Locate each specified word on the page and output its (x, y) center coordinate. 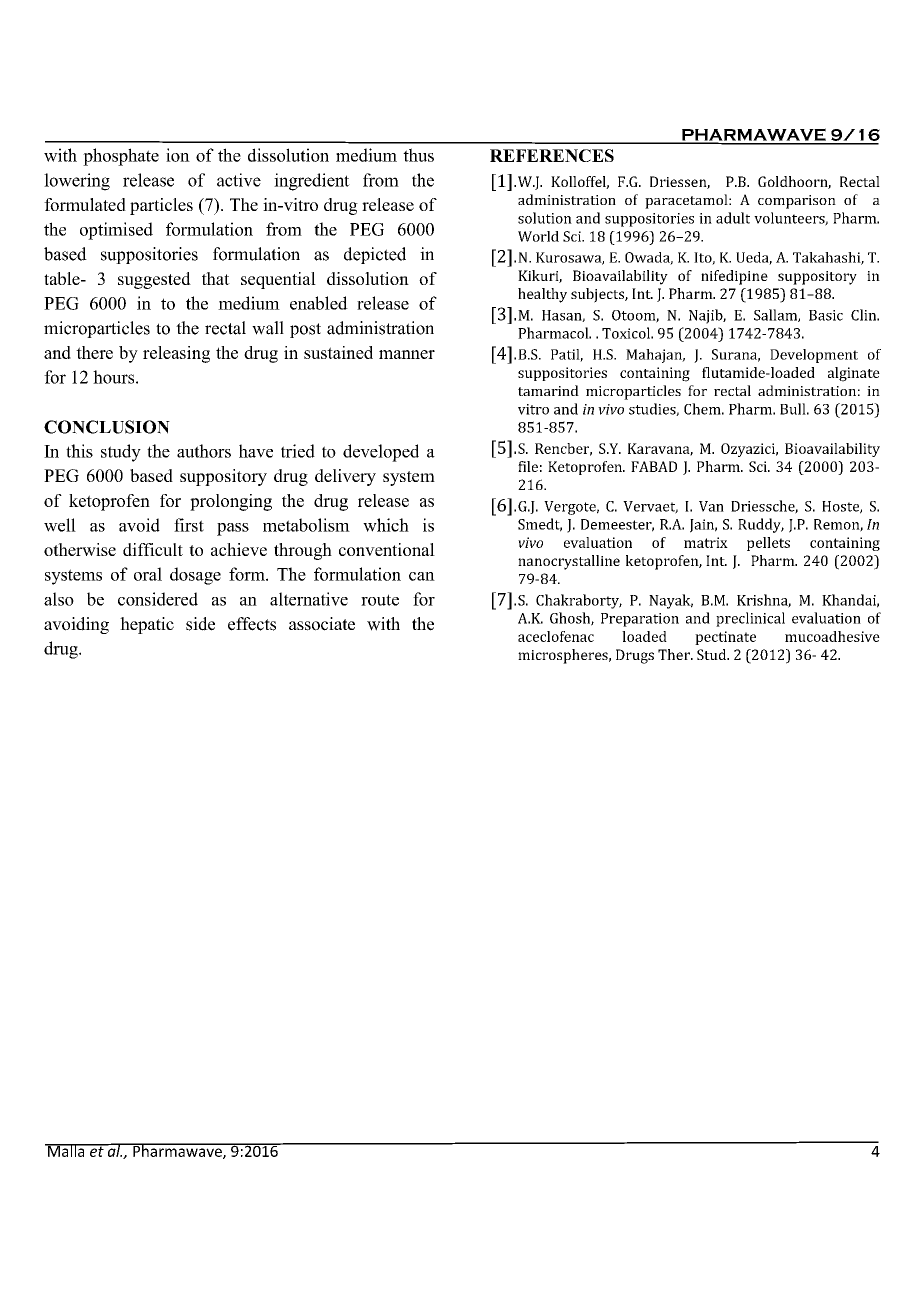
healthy (542, 295)
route (380, 600)
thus (418, 155)
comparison (797, 202)
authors (204, 451)
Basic (826, 315)
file (528, 466)
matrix (706, 542)
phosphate (121, 157)
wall (268, 328)
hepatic (147, 625)
